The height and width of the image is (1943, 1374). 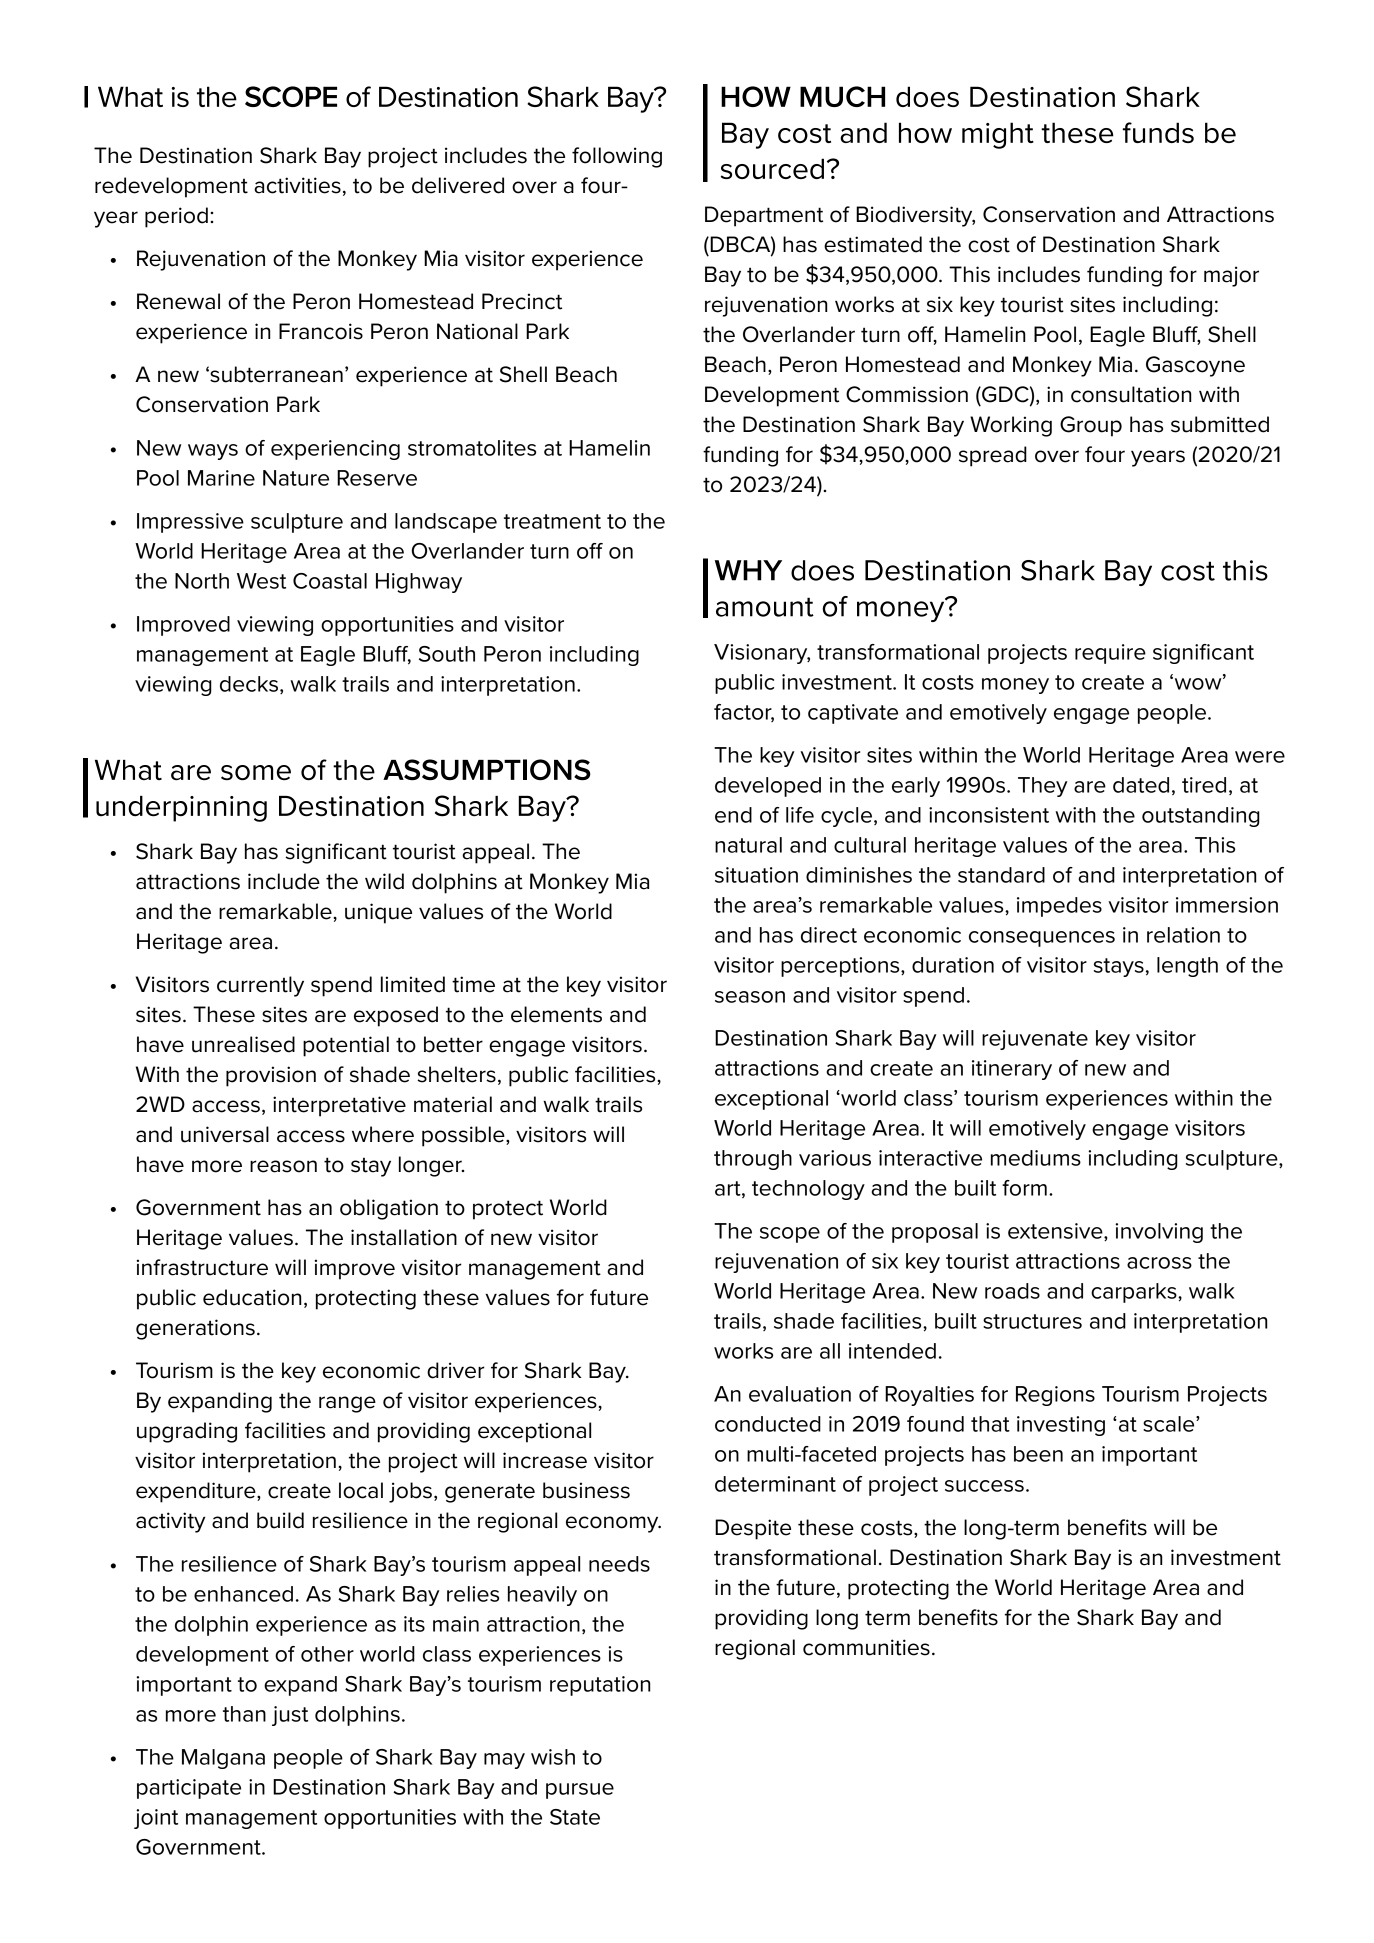 I want to click on pursue, so click(x=580, y=1791).
